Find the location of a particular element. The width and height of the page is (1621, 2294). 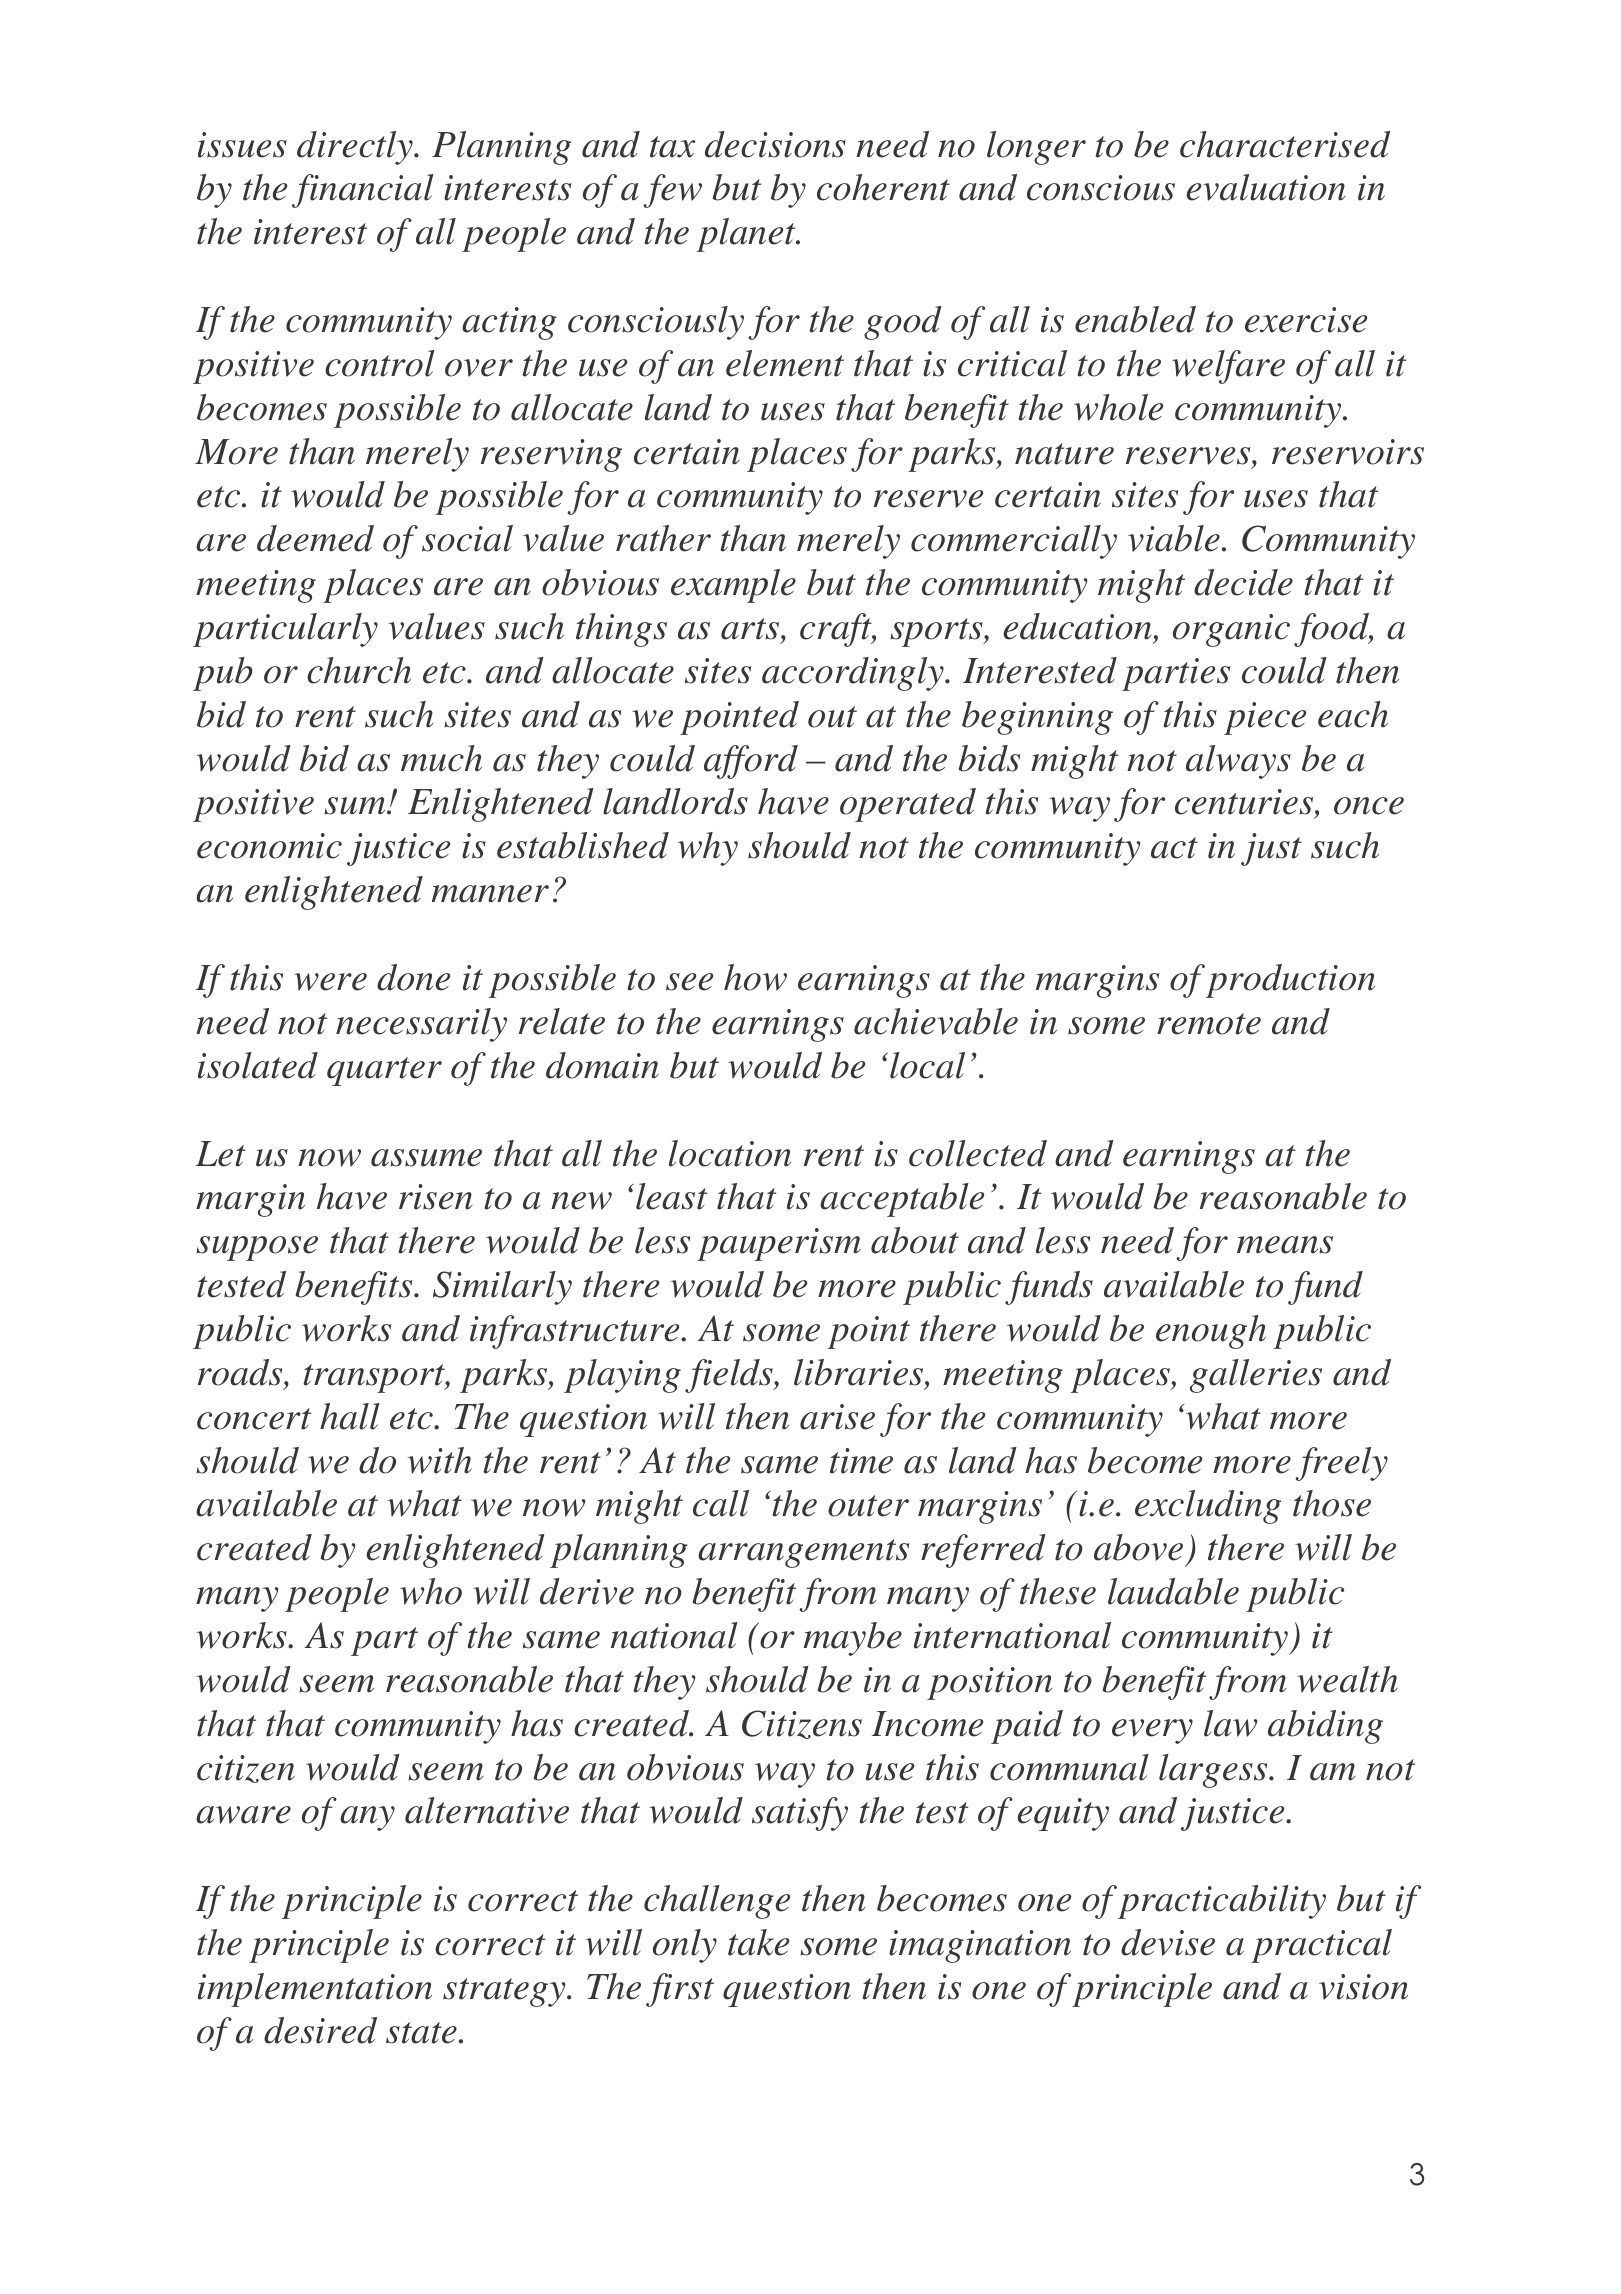

take is located at coordinates (758, 1942).
